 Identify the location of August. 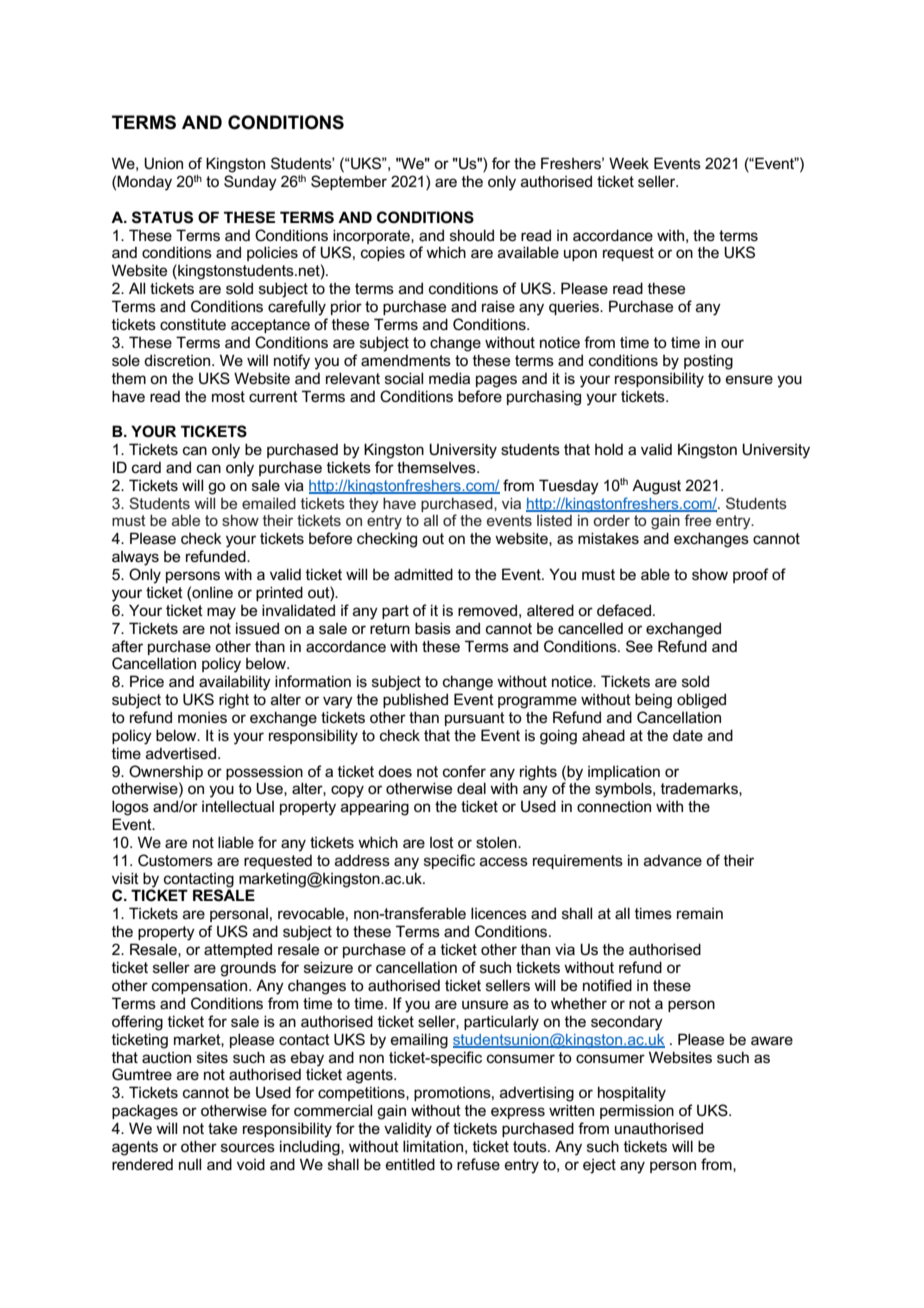
(656, 487).
